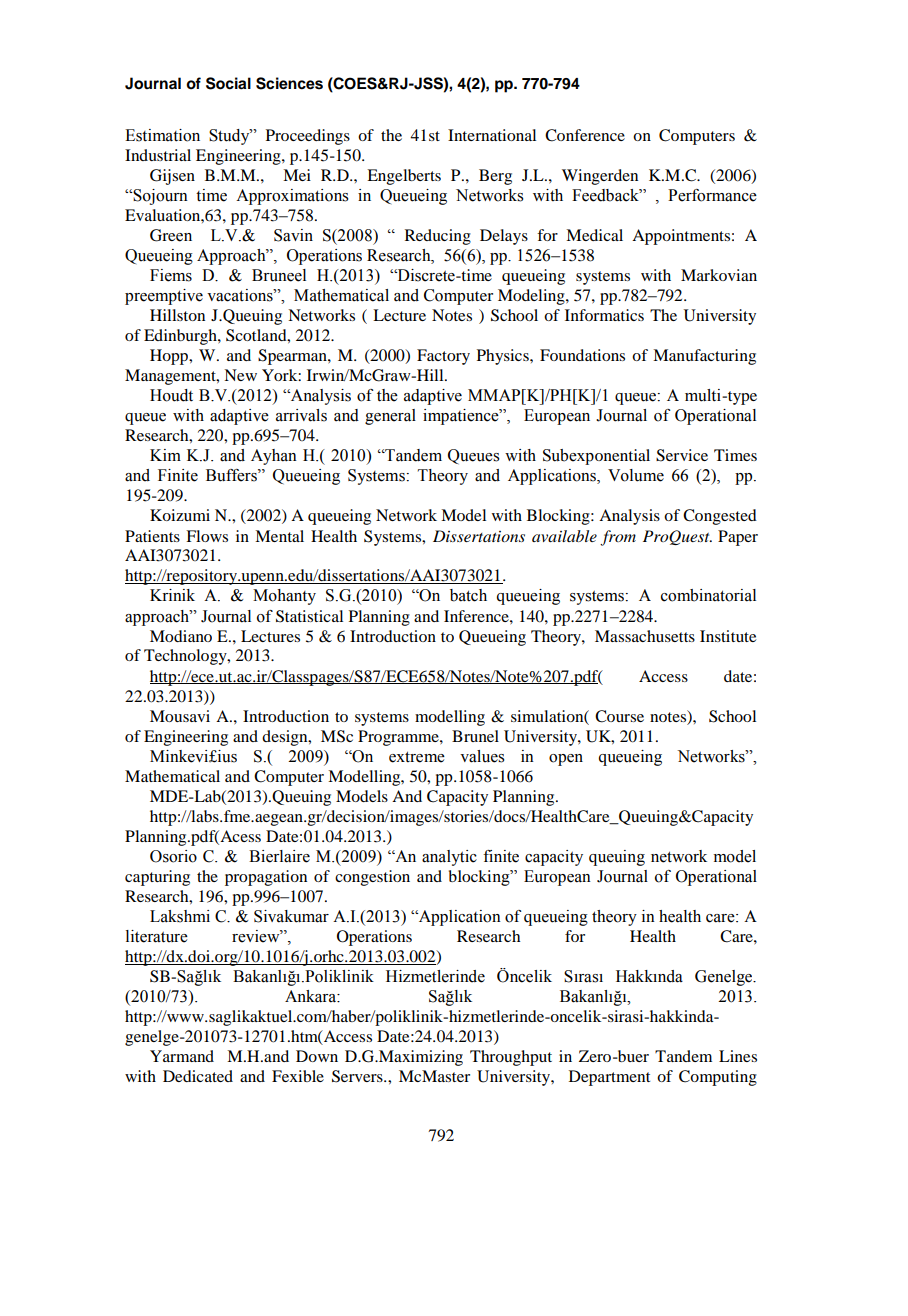 Image resolution: width=908 pixels, height=1316 pixels. What do you see at coordinates (585, 135) in the image?
I see `Conference` at bounding box center [585, 135].
